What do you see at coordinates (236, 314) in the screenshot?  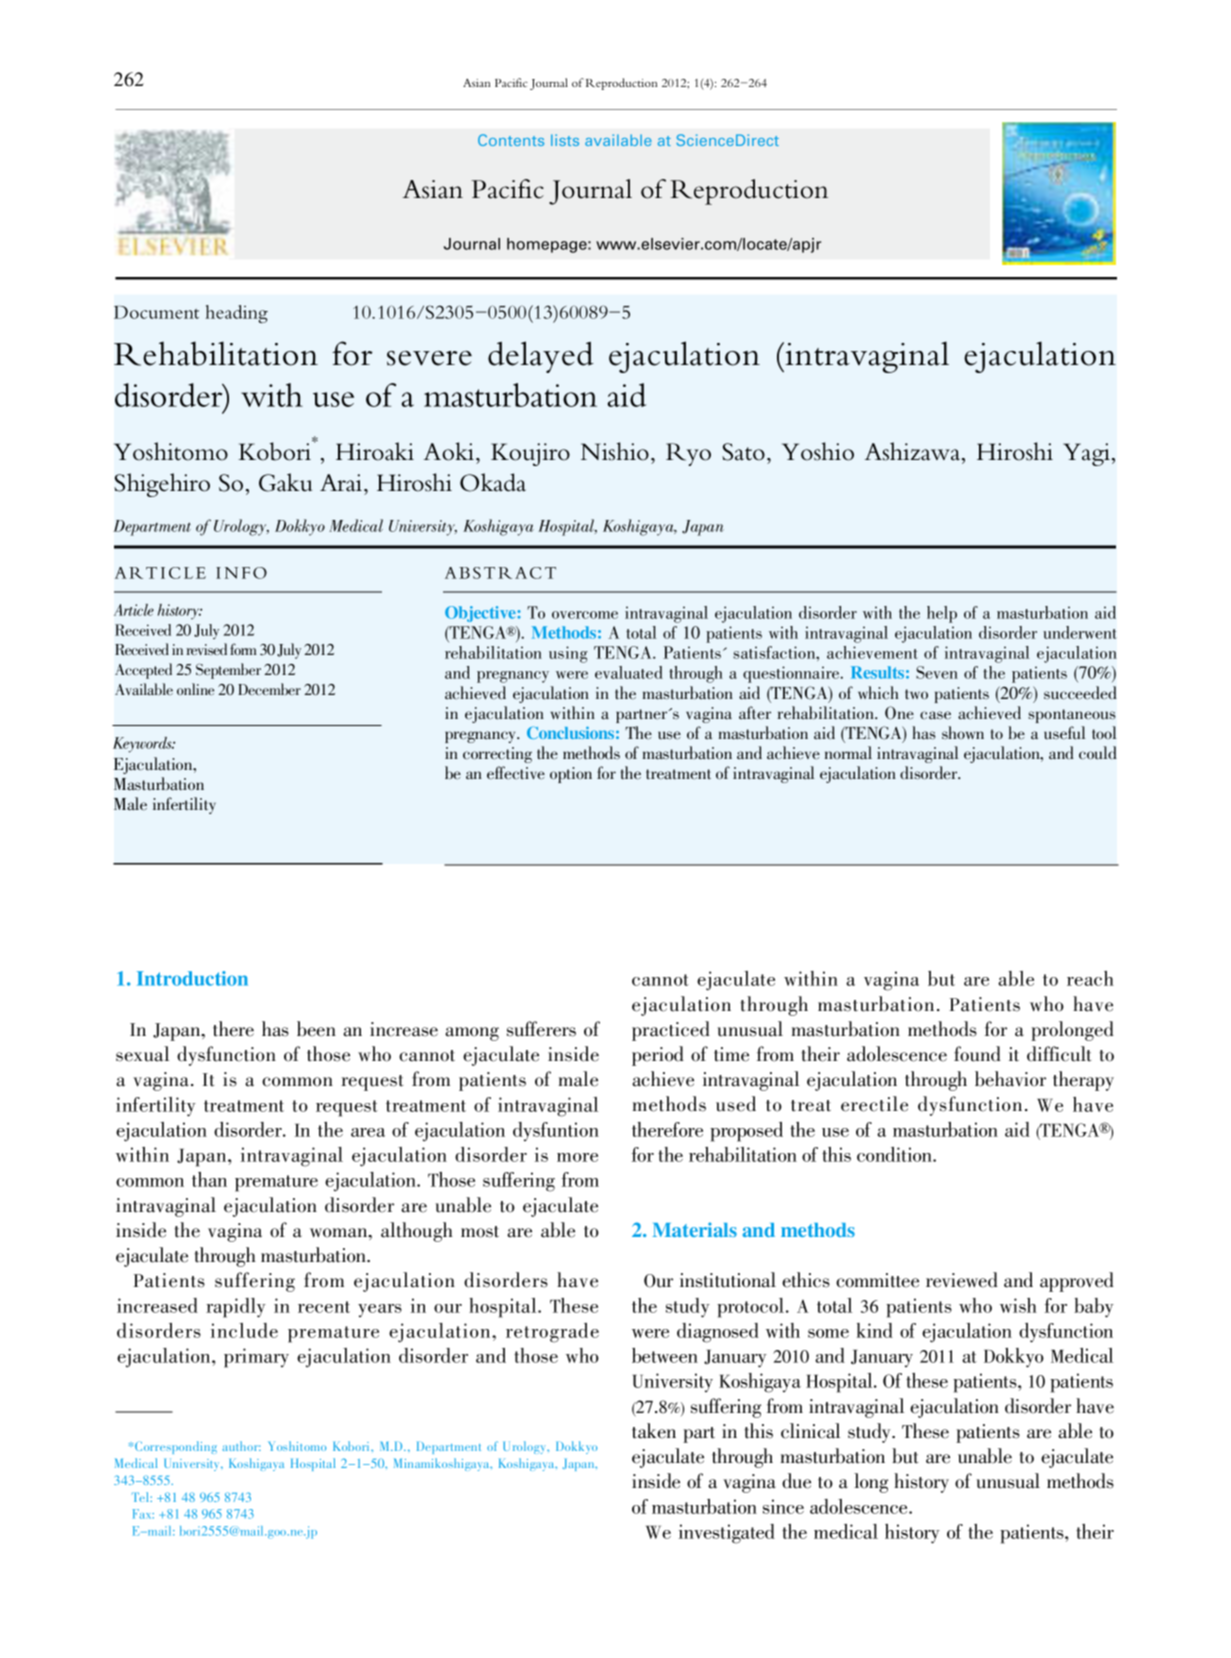 I see `heading` at bounding box center [236, 314].
